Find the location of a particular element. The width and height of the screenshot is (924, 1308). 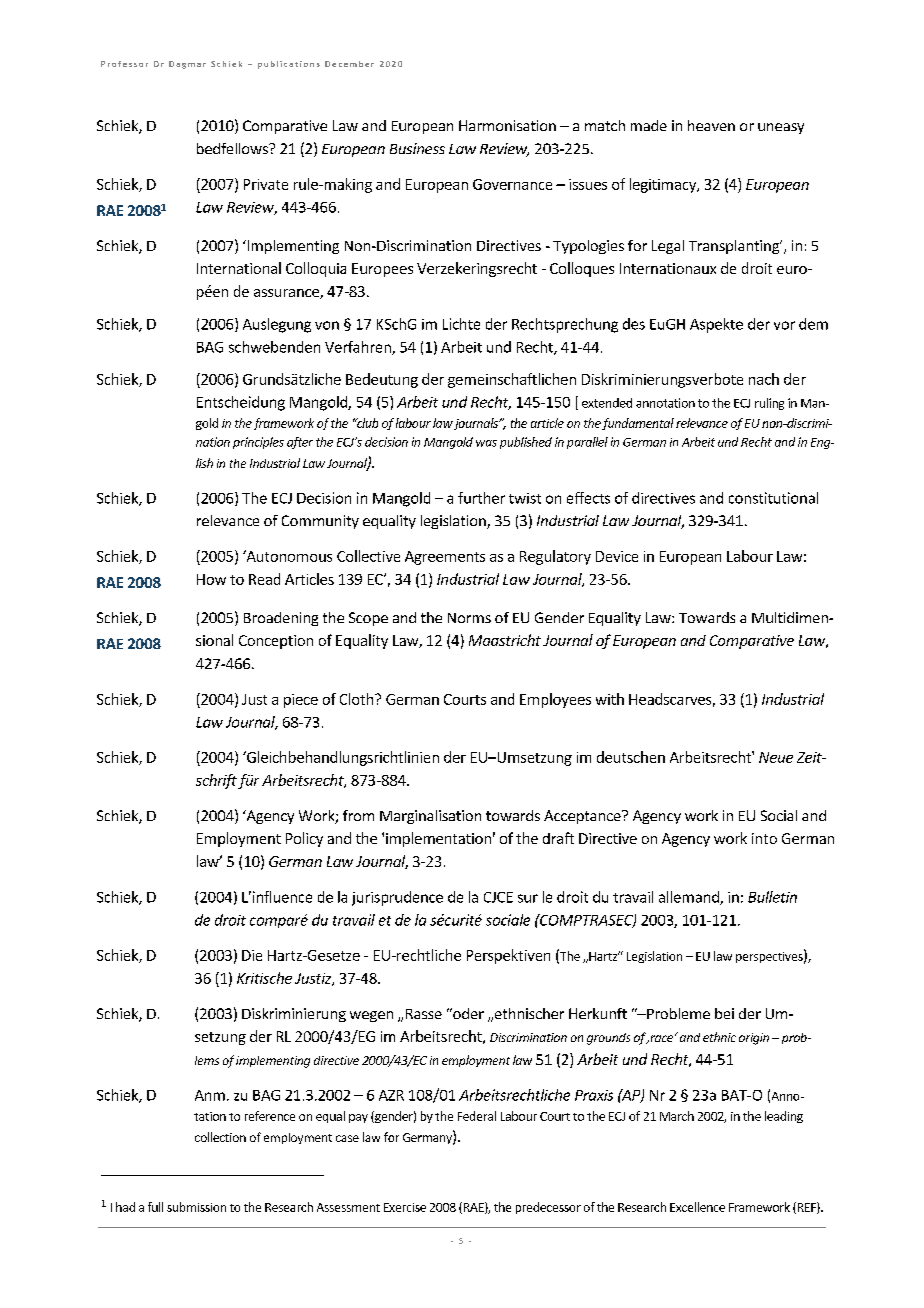

Maastricht is located at coordinates (505, 640).
